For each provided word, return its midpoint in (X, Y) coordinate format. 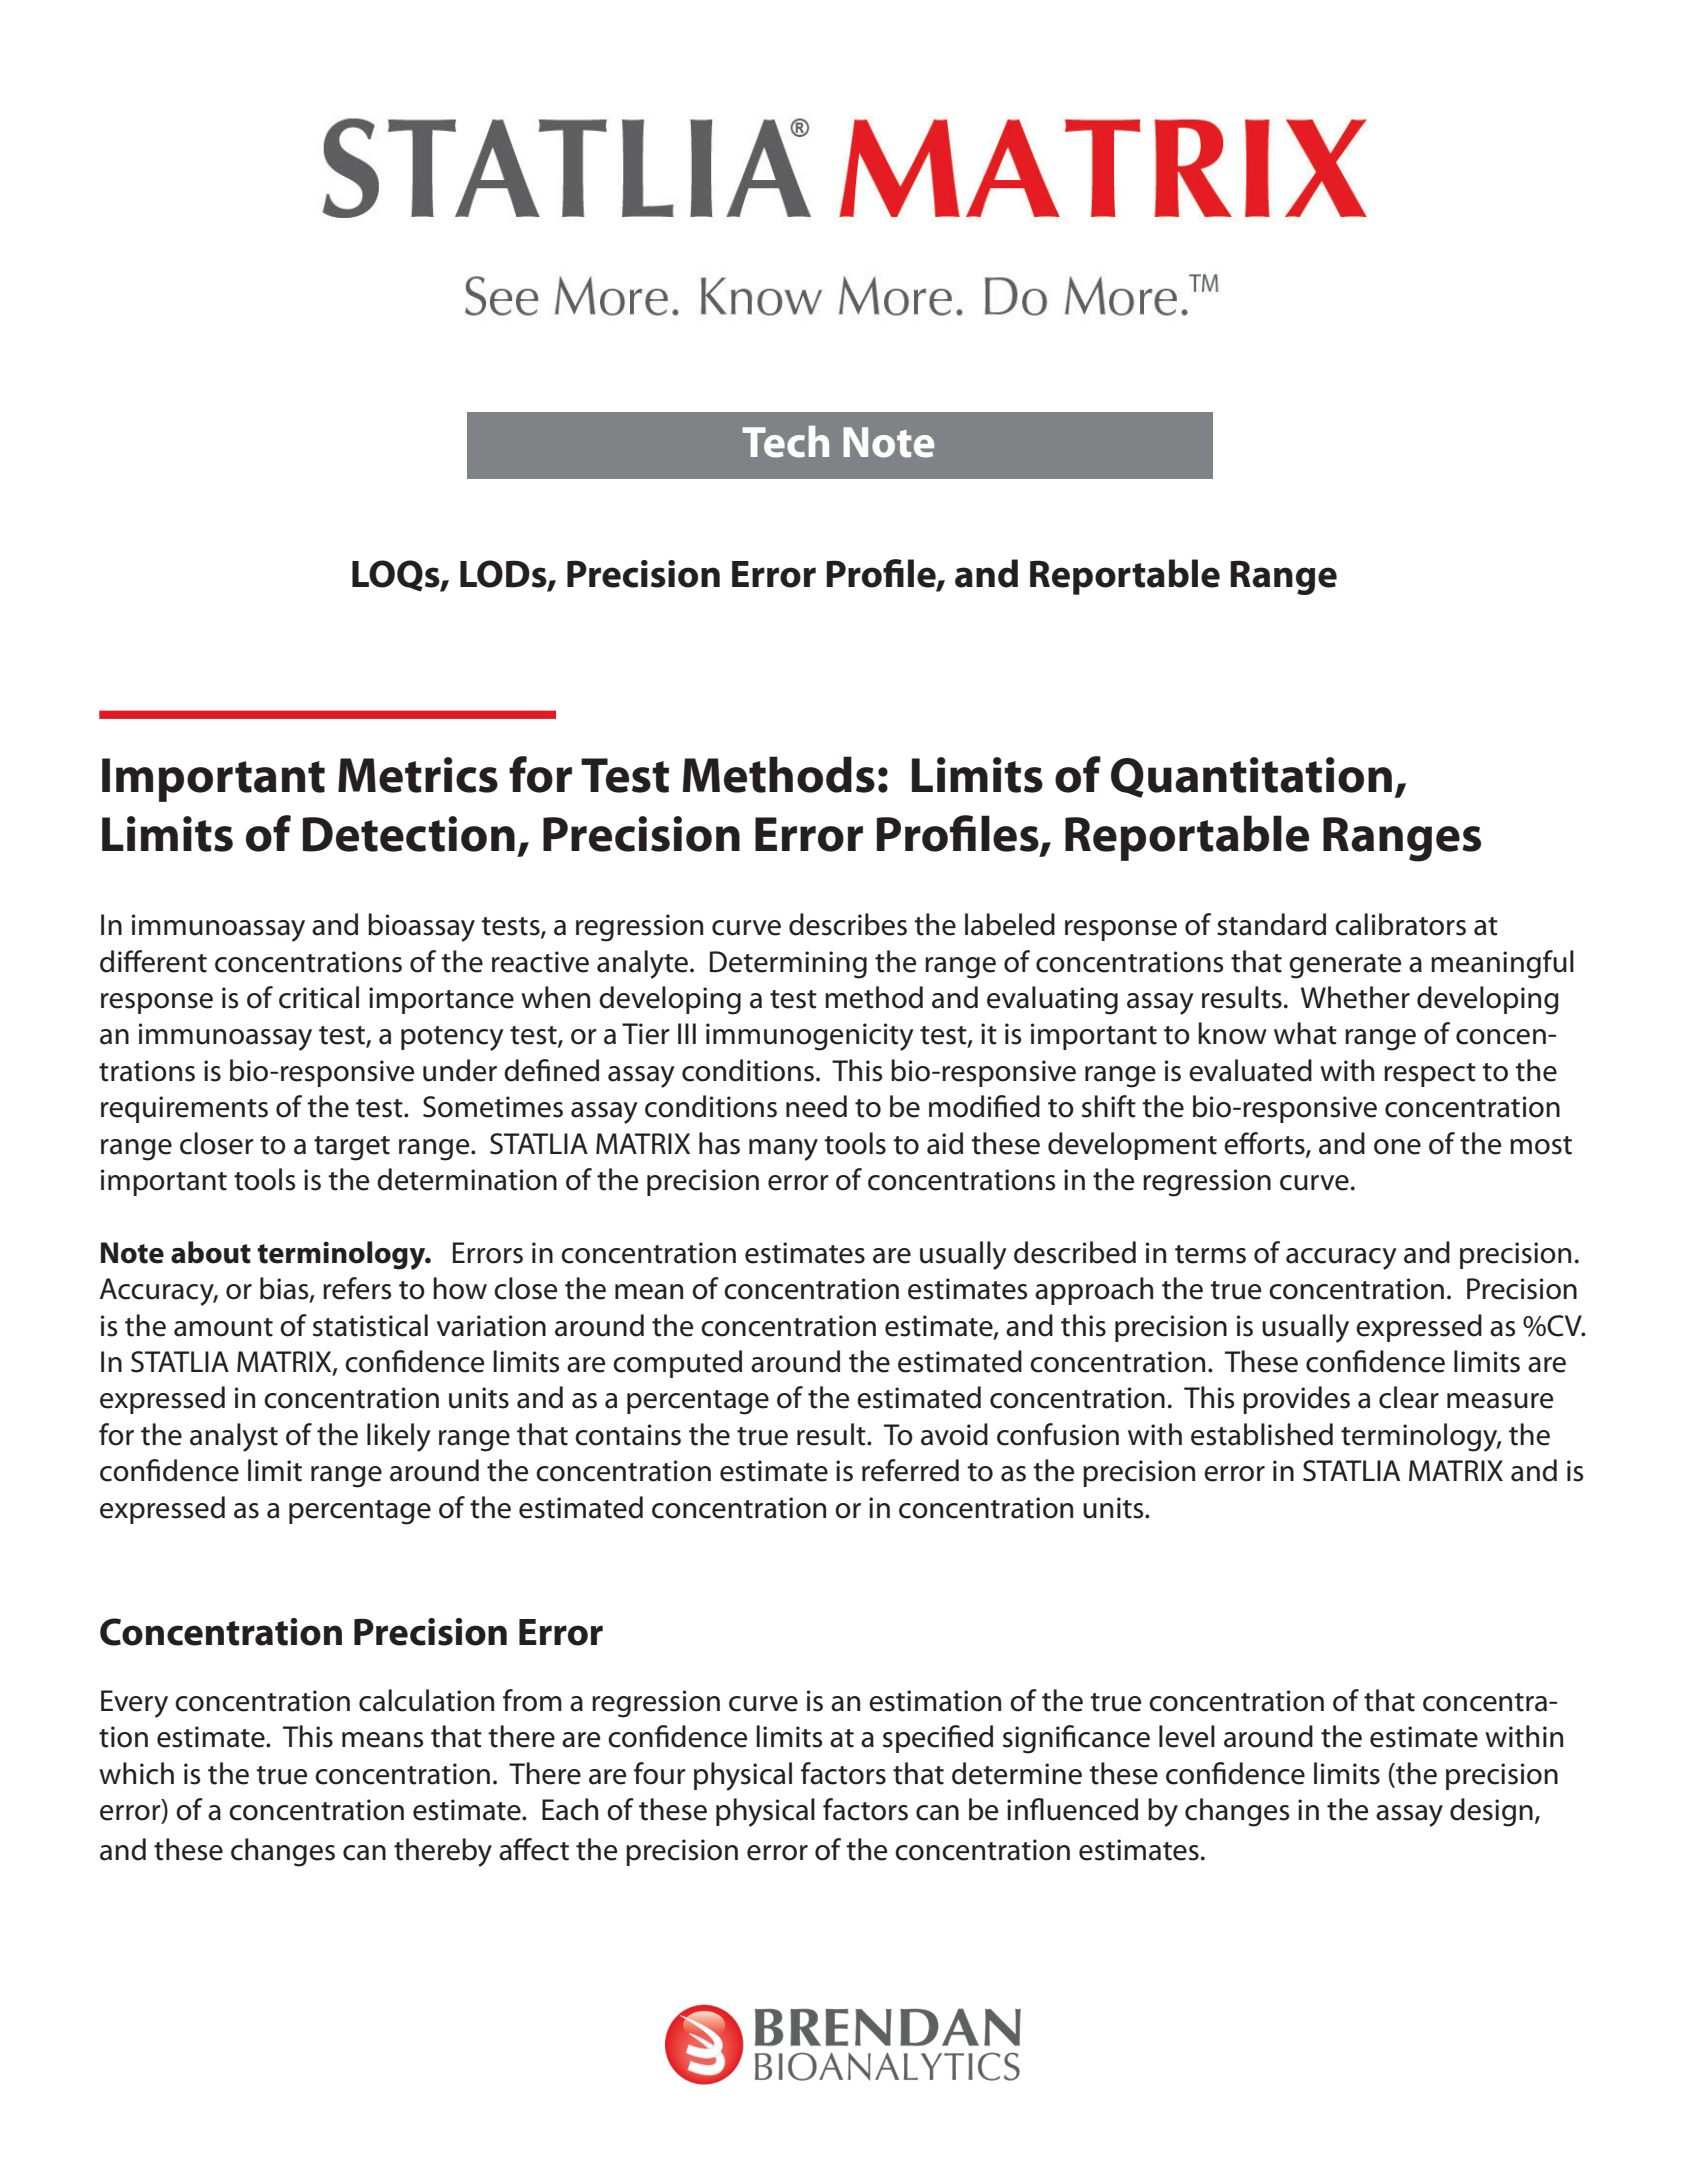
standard (1271, 924)
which (136, 1773)
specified (938, 1739)
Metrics (418, 775)
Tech (786, 442)
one (1397, 1147)
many (783, 1150)
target (352, 1148)
